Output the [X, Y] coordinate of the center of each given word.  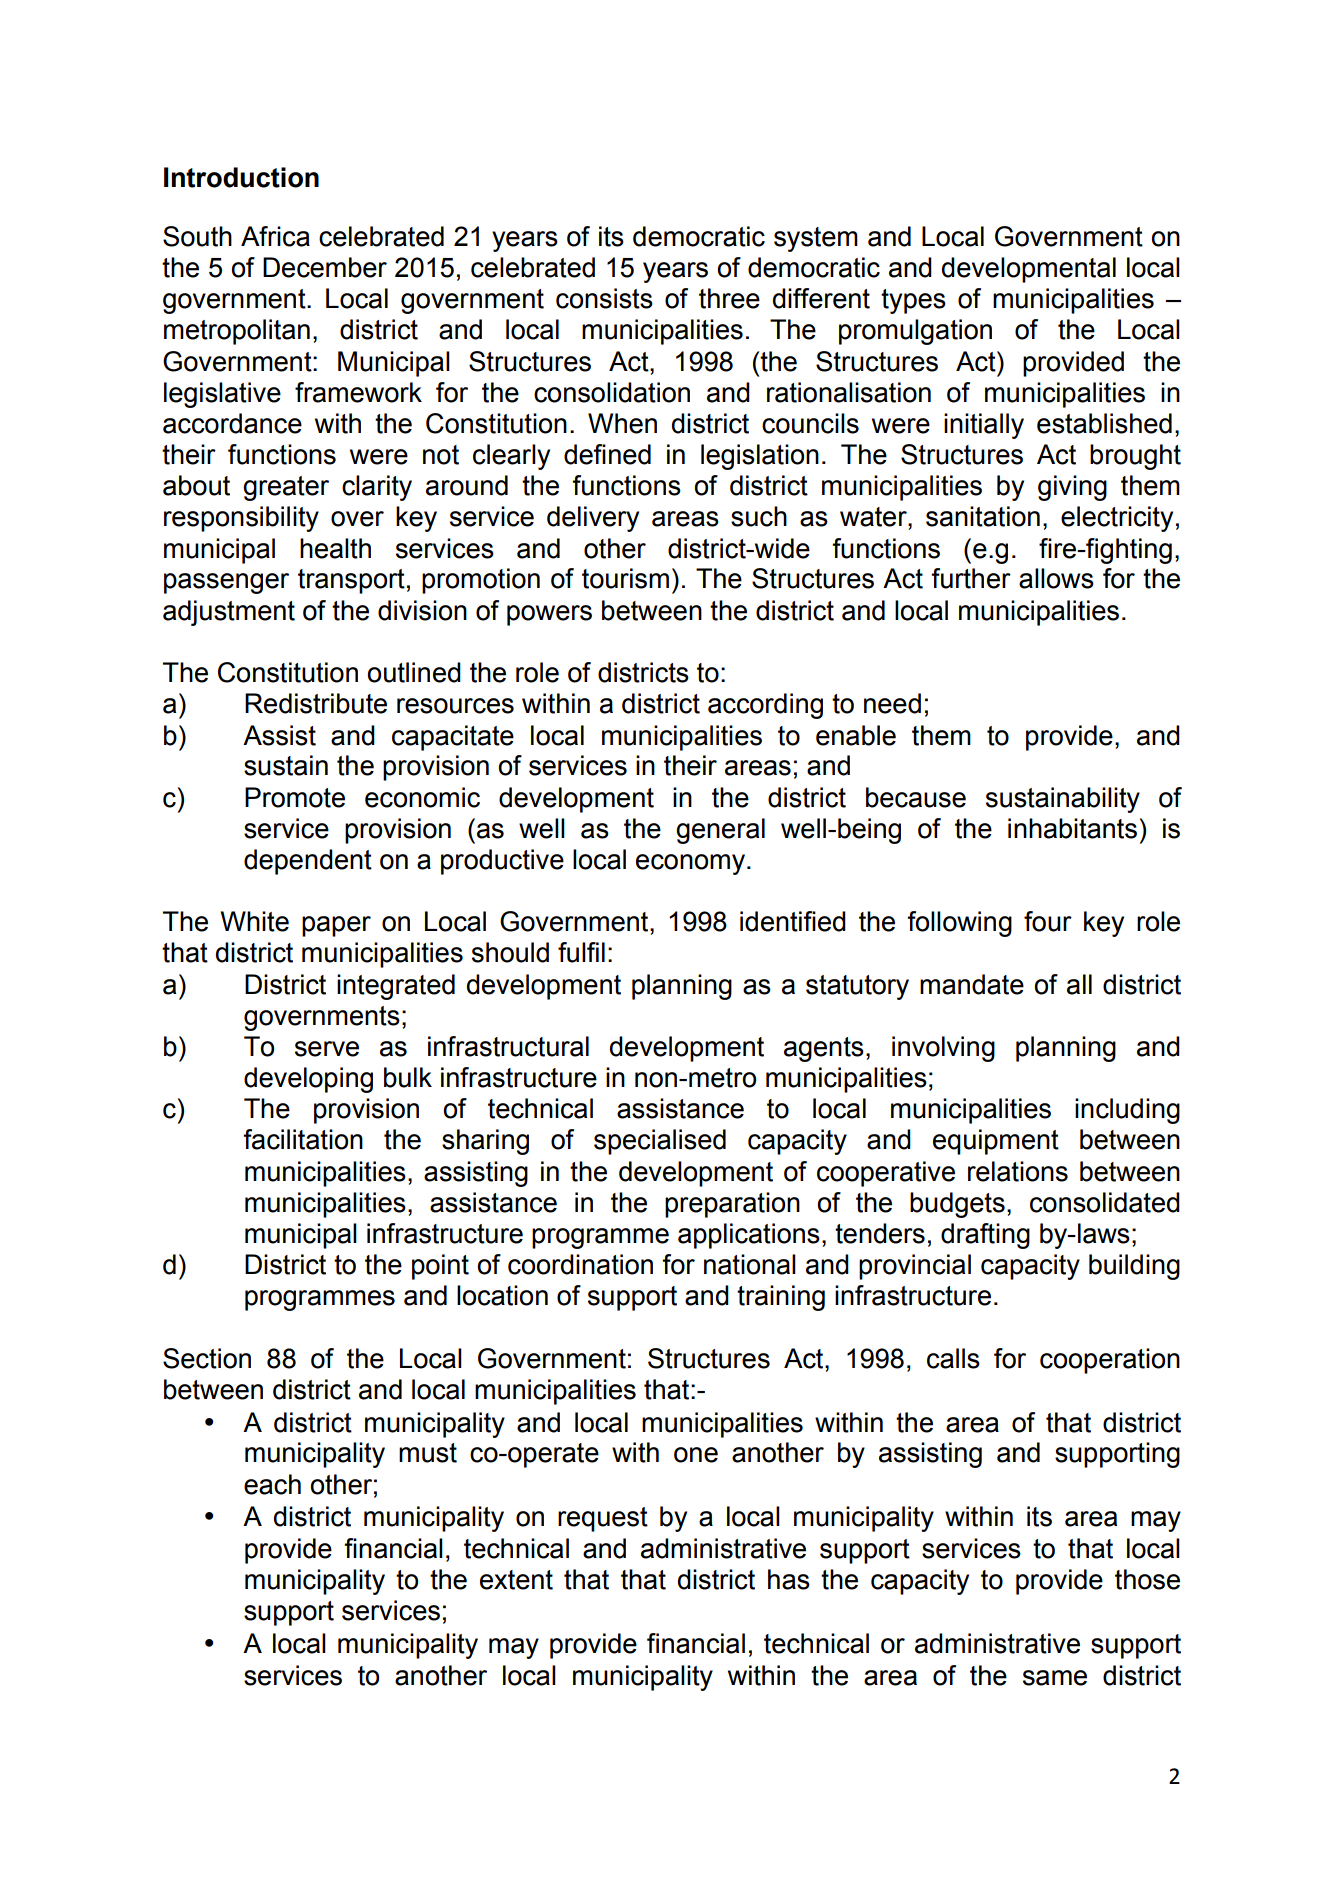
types [913, 301]
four [1048, 921]
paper [336, 926]
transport [351, 581]
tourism [625, 578]
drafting [985, 1236]
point [440, 1267]
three [729, 298]
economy [690, 864]
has [789, 1579]
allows [1056, 578]
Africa [275, 236]
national [750, 1264]
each [272, 1484]
